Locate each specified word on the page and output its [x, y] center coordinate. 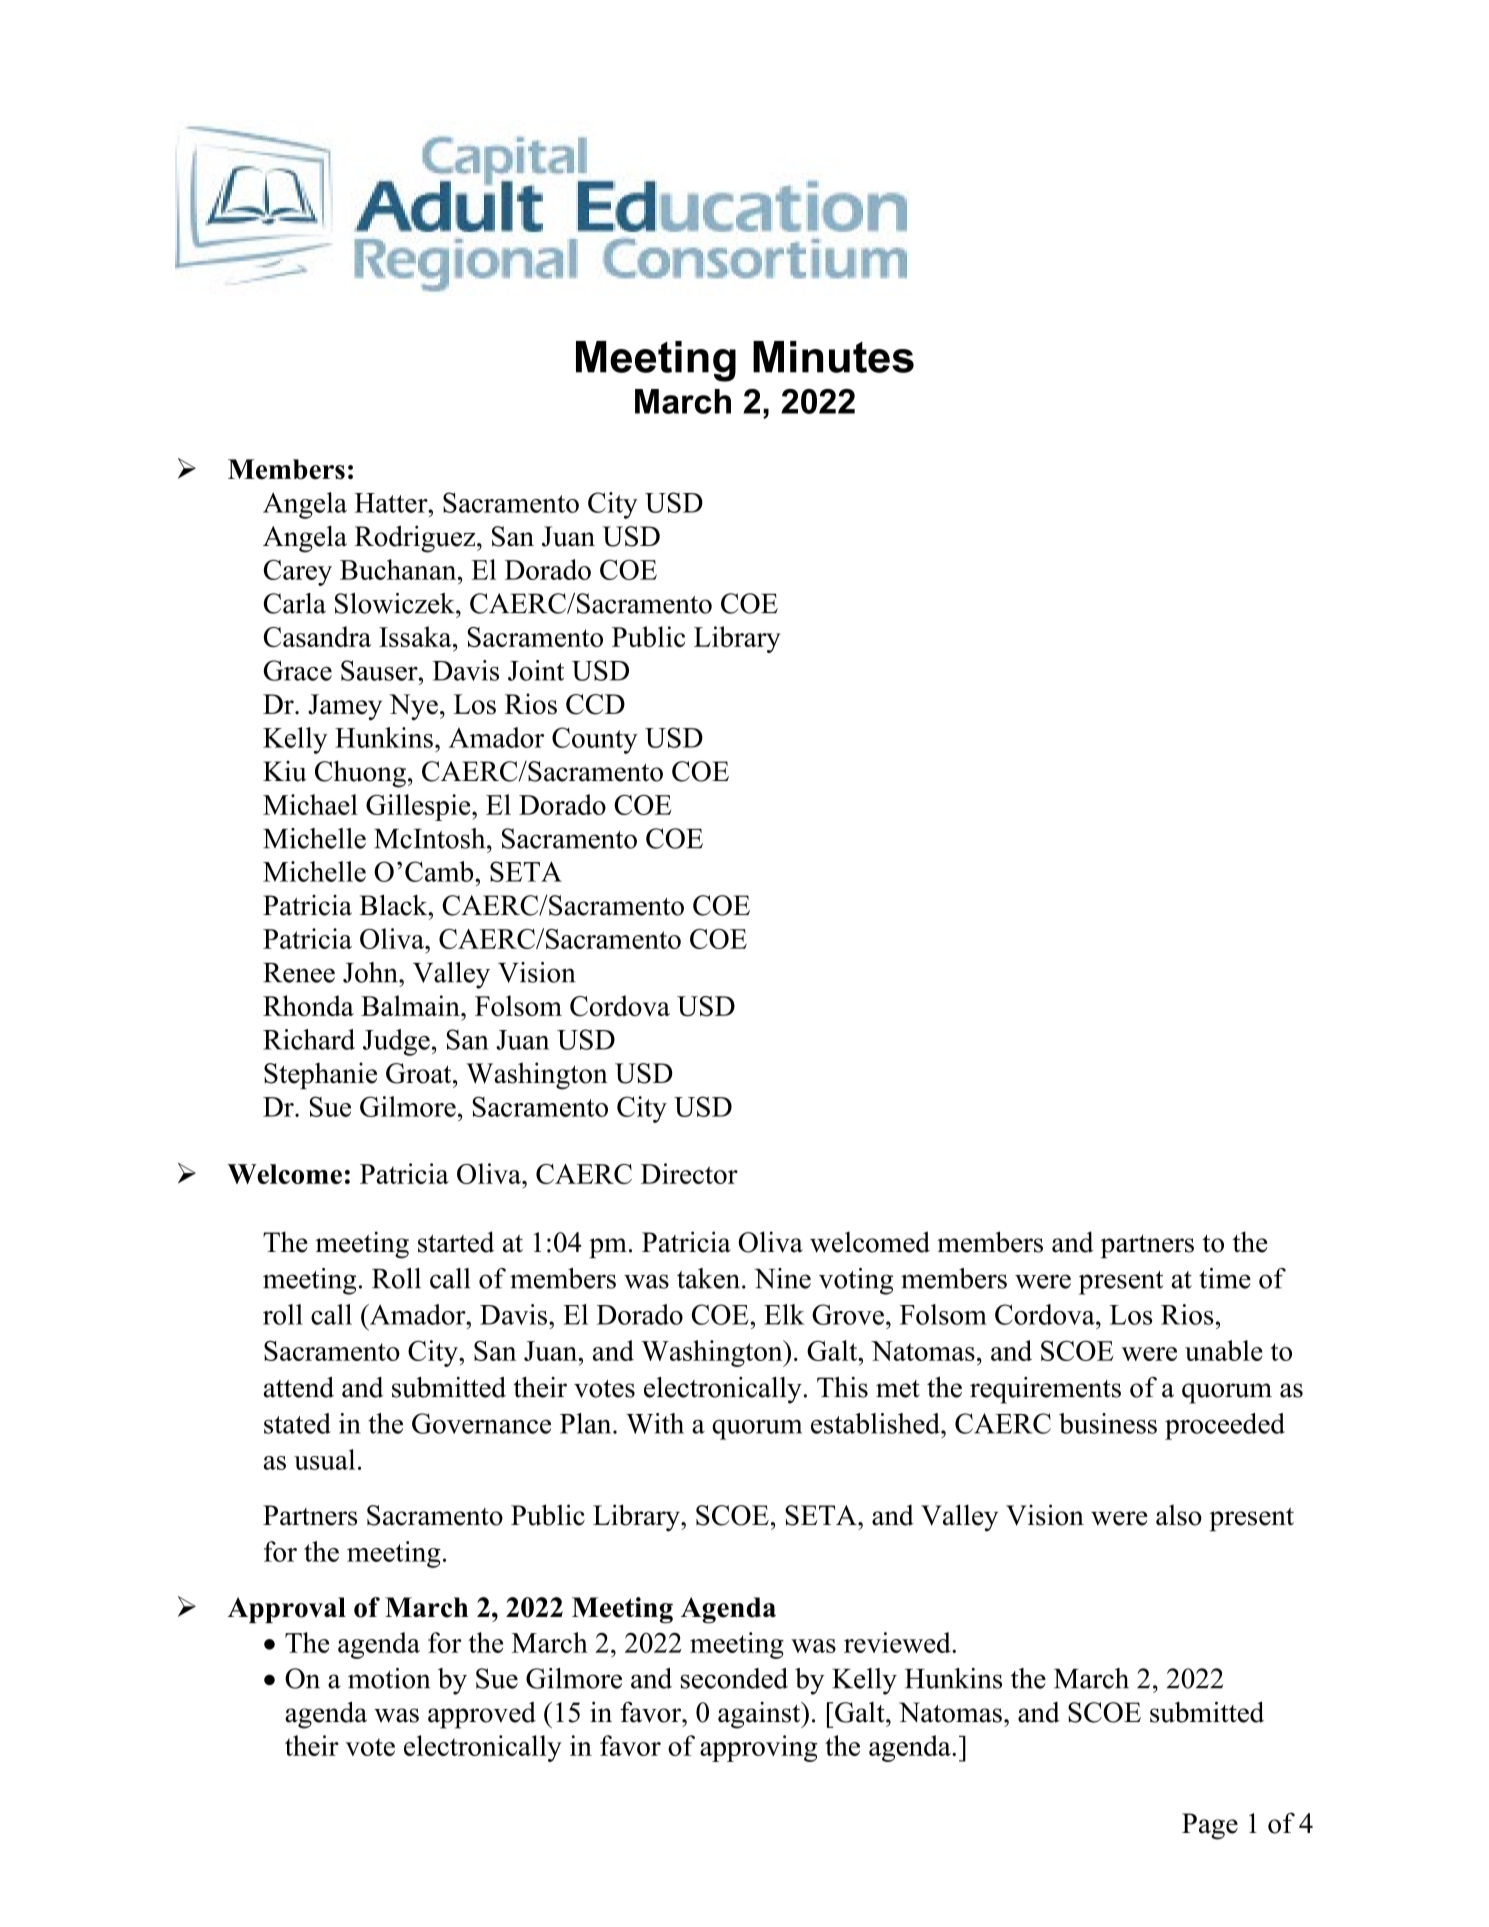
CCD [595, 704]
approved [482, 1715]
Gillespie [419, 807]
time [1225, 1278]
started [456, 1242]
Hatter [392, 503]
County [595, 740]
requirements [1045, 1390]
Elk [784, 1314]
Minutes [833, 357]
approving [759, 1748]
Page [1210, 1826]
